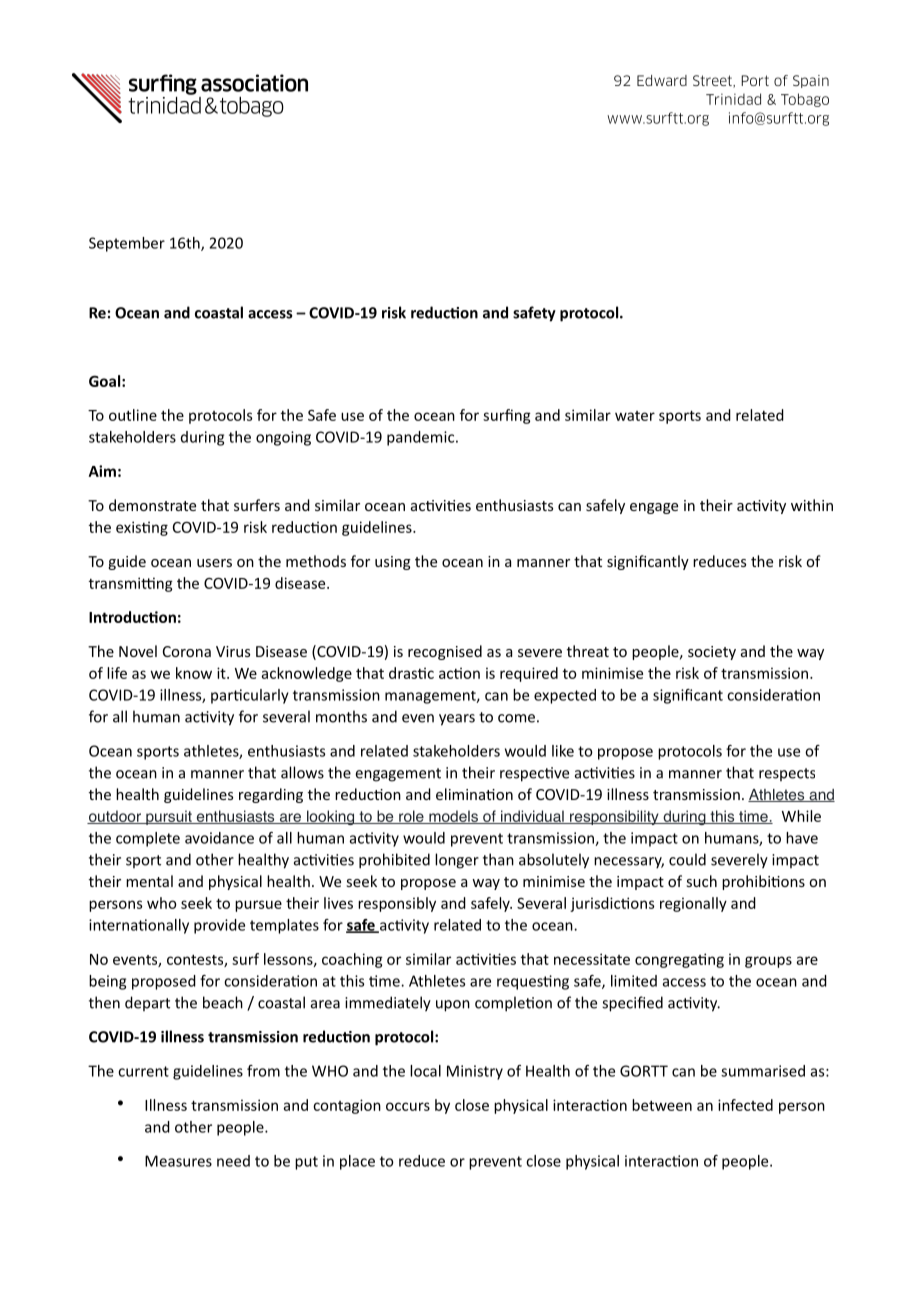 The height and width of the image is (1308, 924). I want to click on occurs, so click(408, 1106).
